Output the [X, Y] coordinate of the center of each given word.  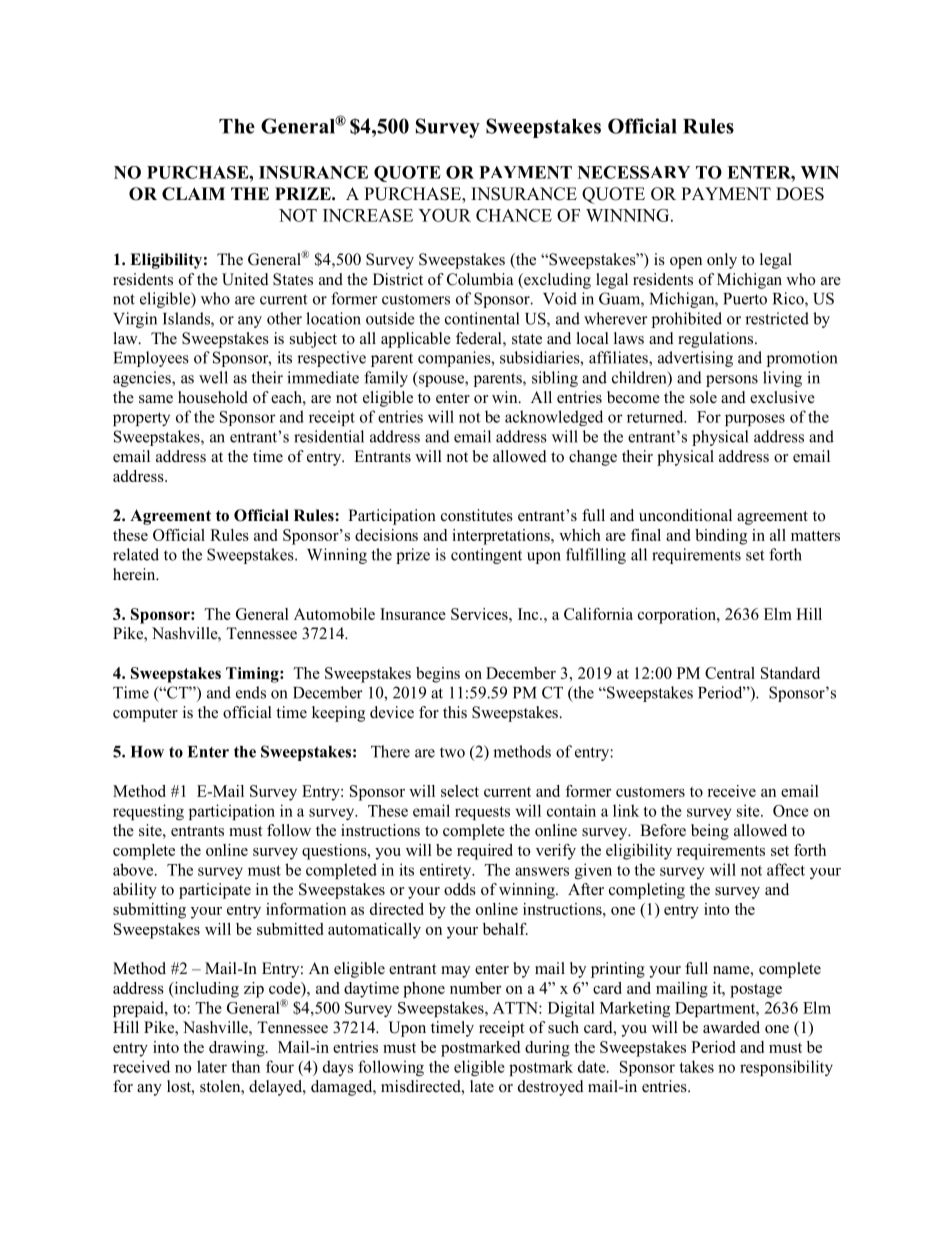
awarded [731, 1027]
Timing [253, 675]
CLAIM [193, 194]
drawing [238, 1049]
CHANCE [514, 215]
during [547, 1049]
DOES [800, 194]
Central [730, 673]
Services [480, 614]
